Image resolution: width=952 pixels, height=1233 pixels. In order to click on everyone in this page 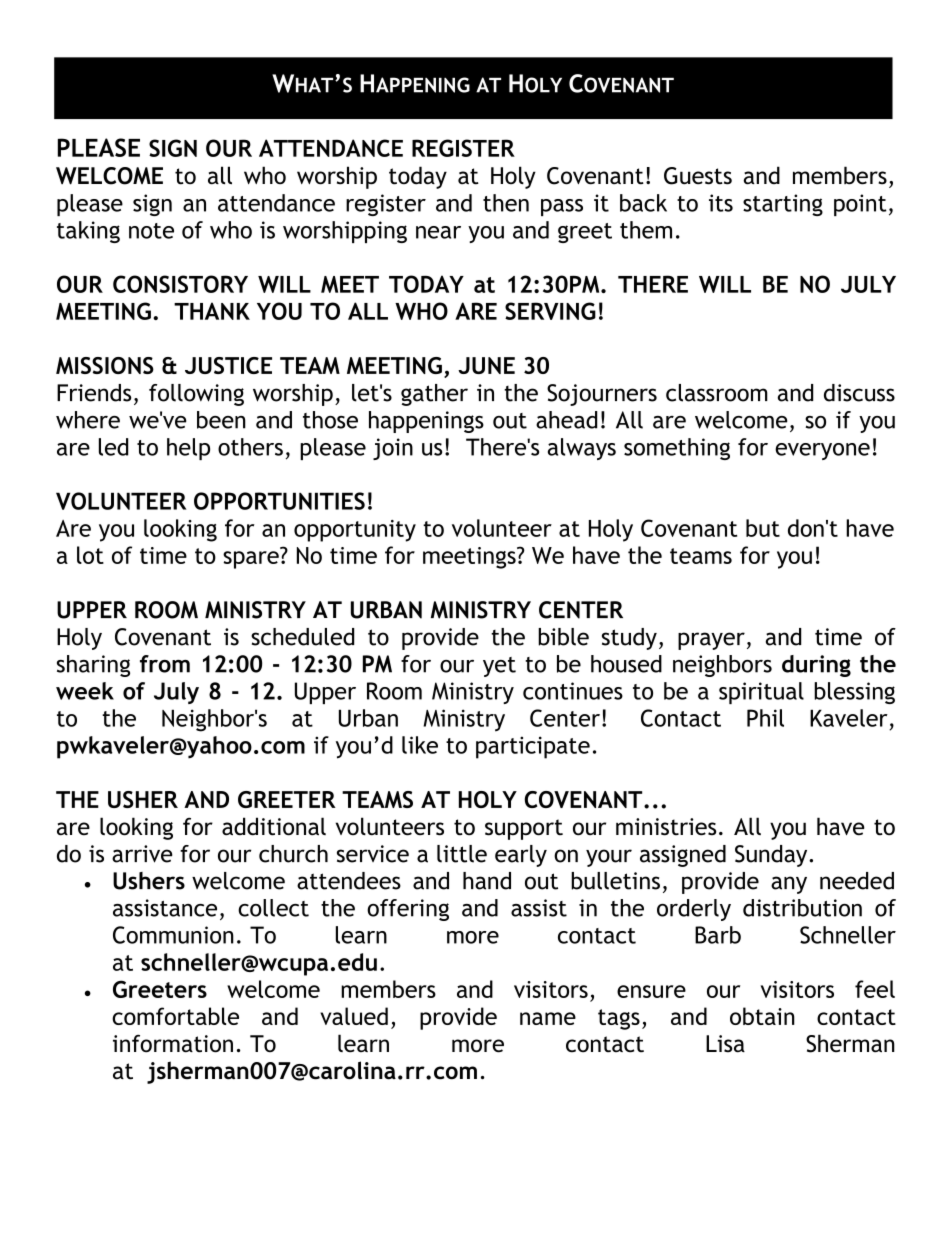, I will do `click(822, 451)`.
